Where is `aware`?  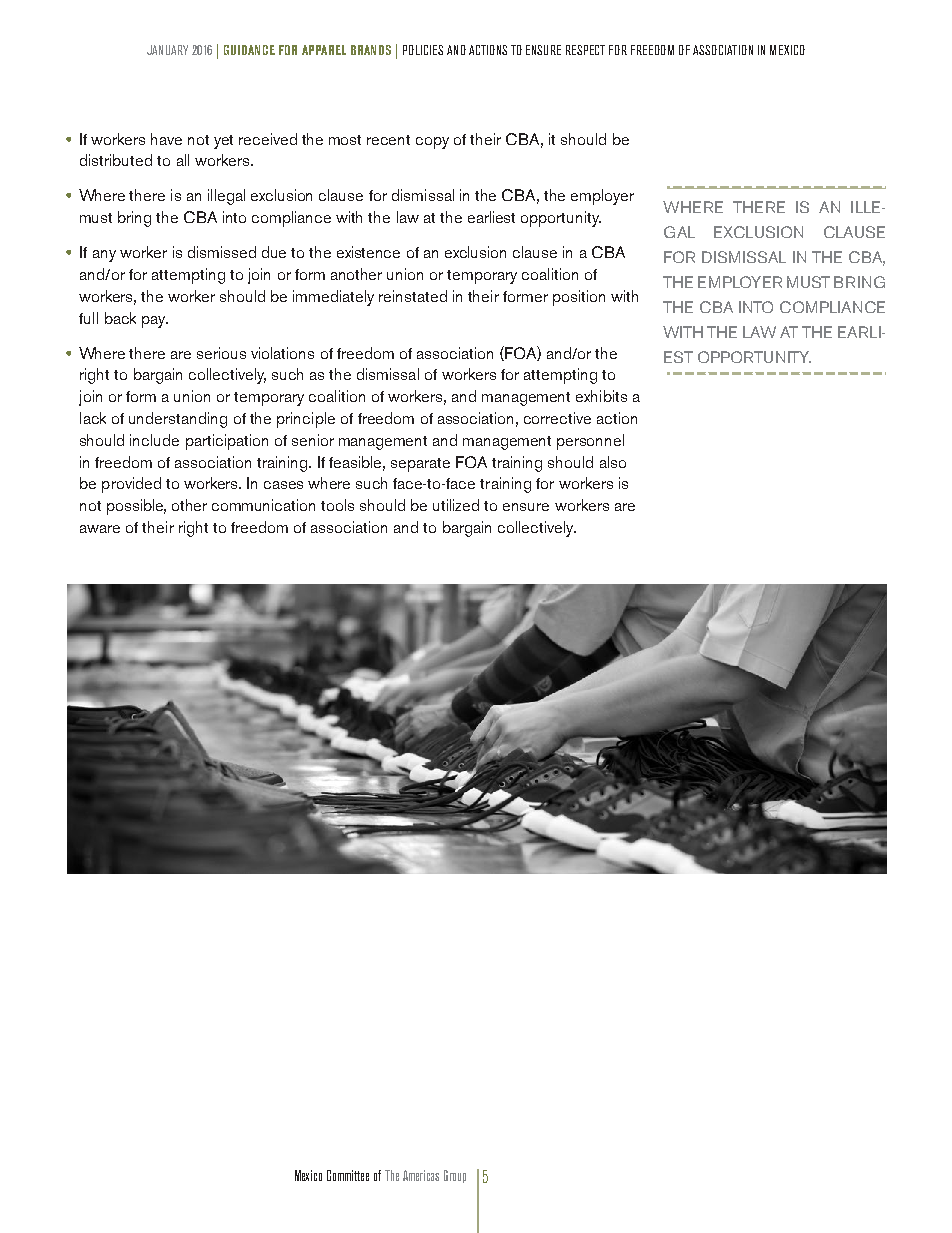 aware is located at coordinates (100, 529).
